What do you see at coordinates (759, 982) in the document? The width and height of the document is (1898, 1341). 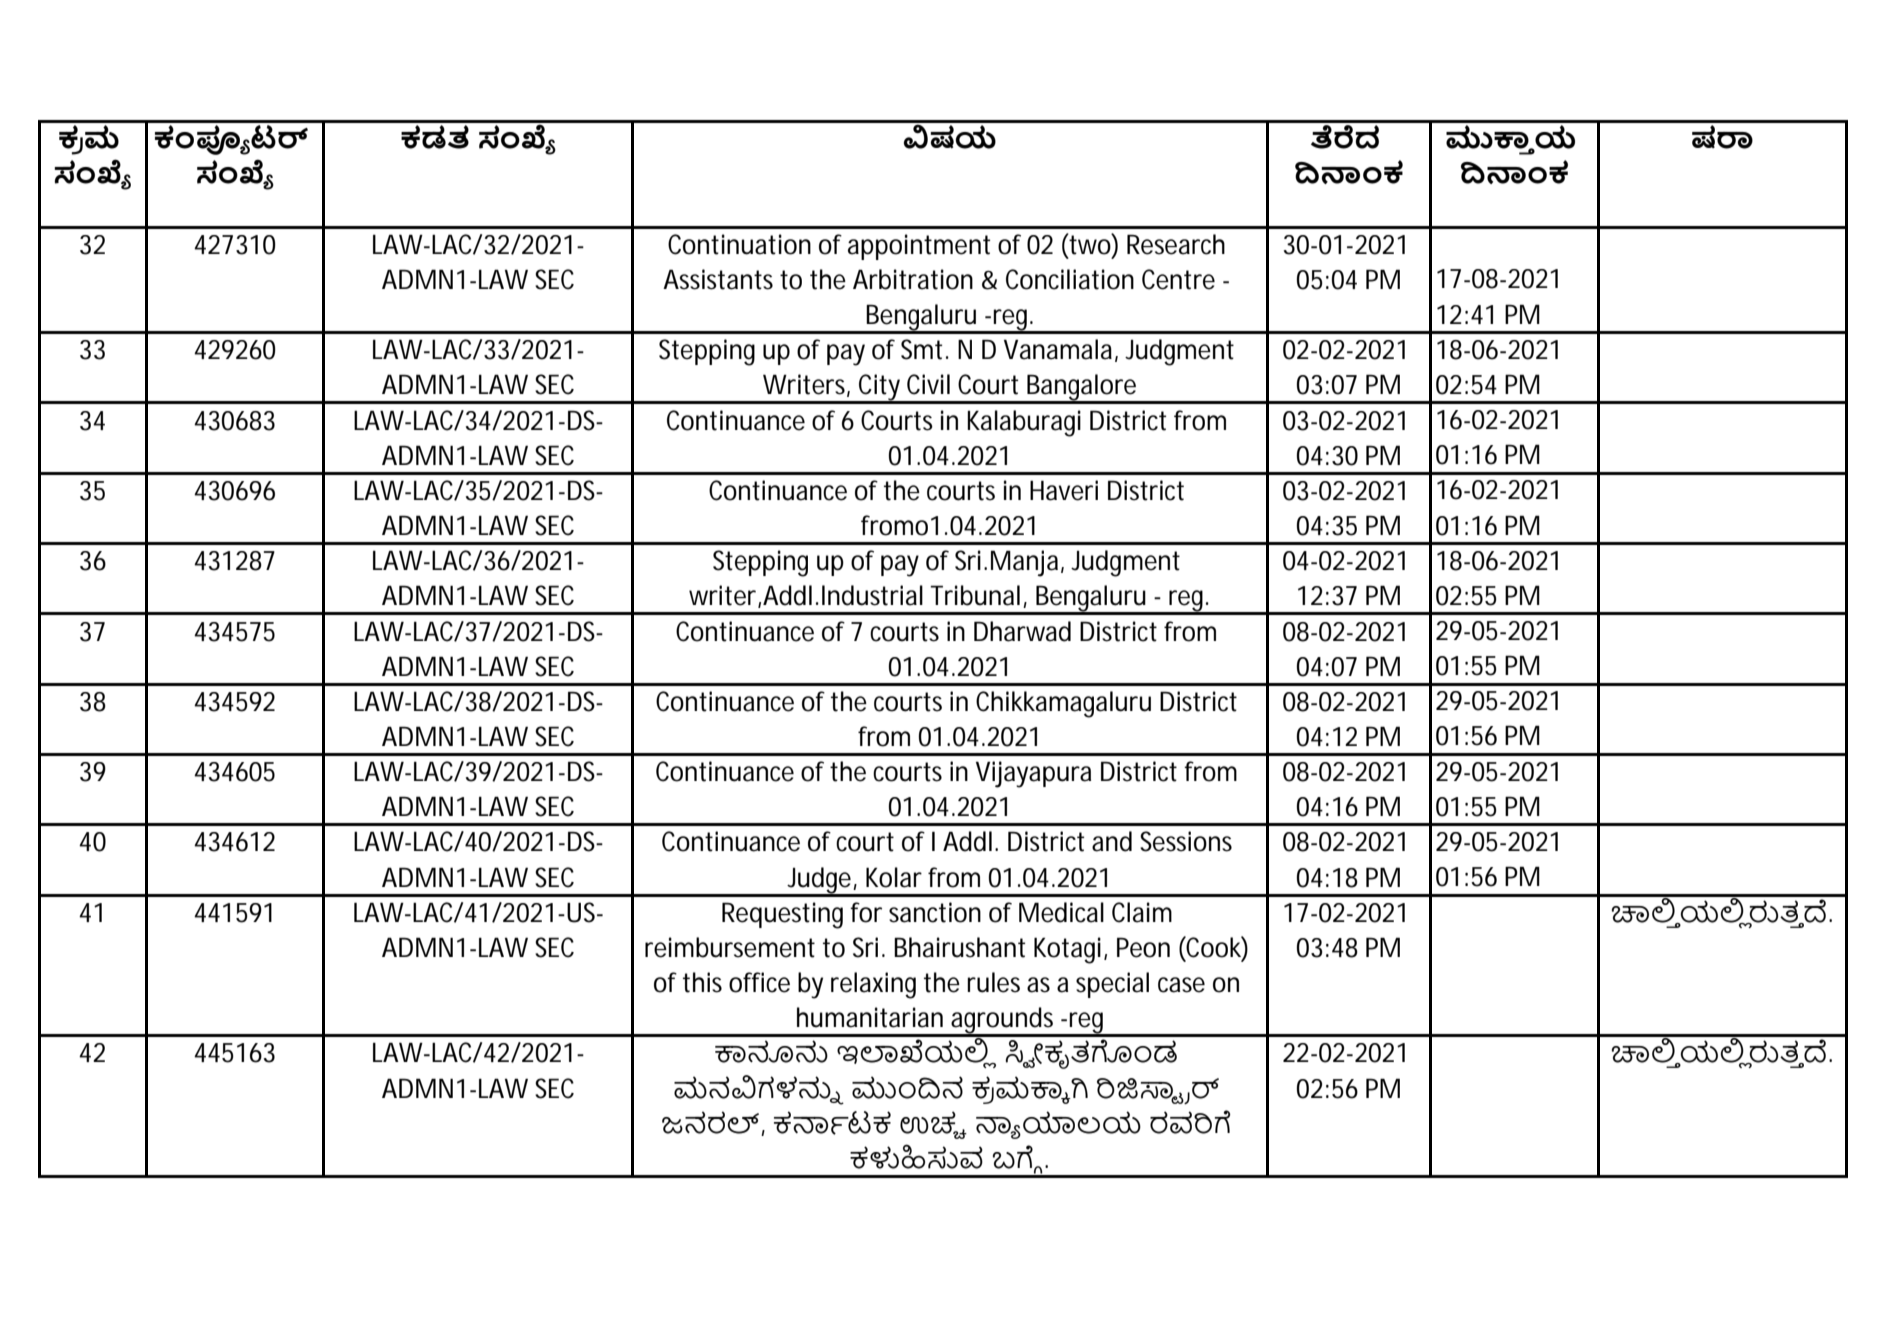 I see `office` at bounding box center [759, 982].
